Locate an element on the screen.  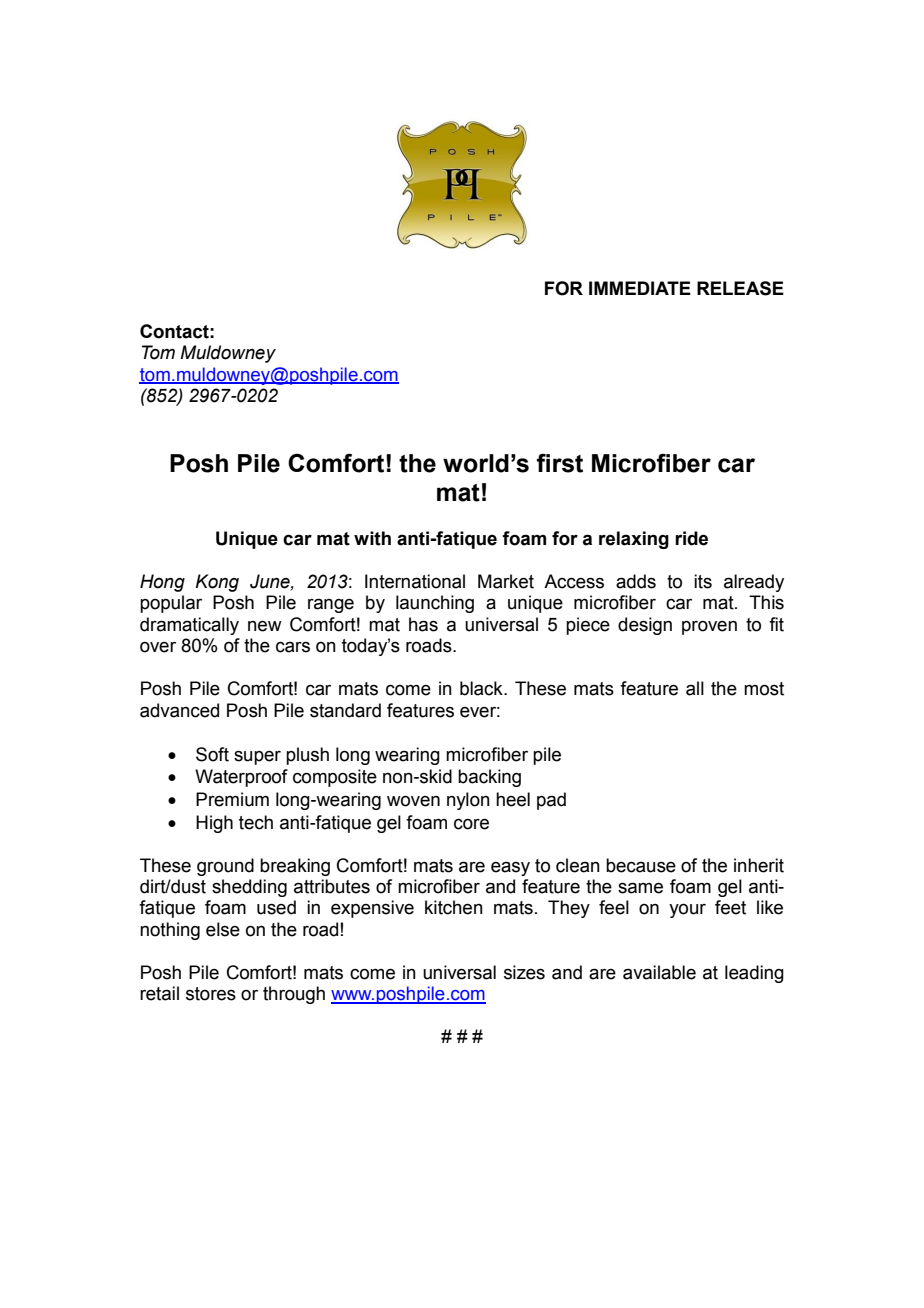
first is located at coordinates (560, 463).
